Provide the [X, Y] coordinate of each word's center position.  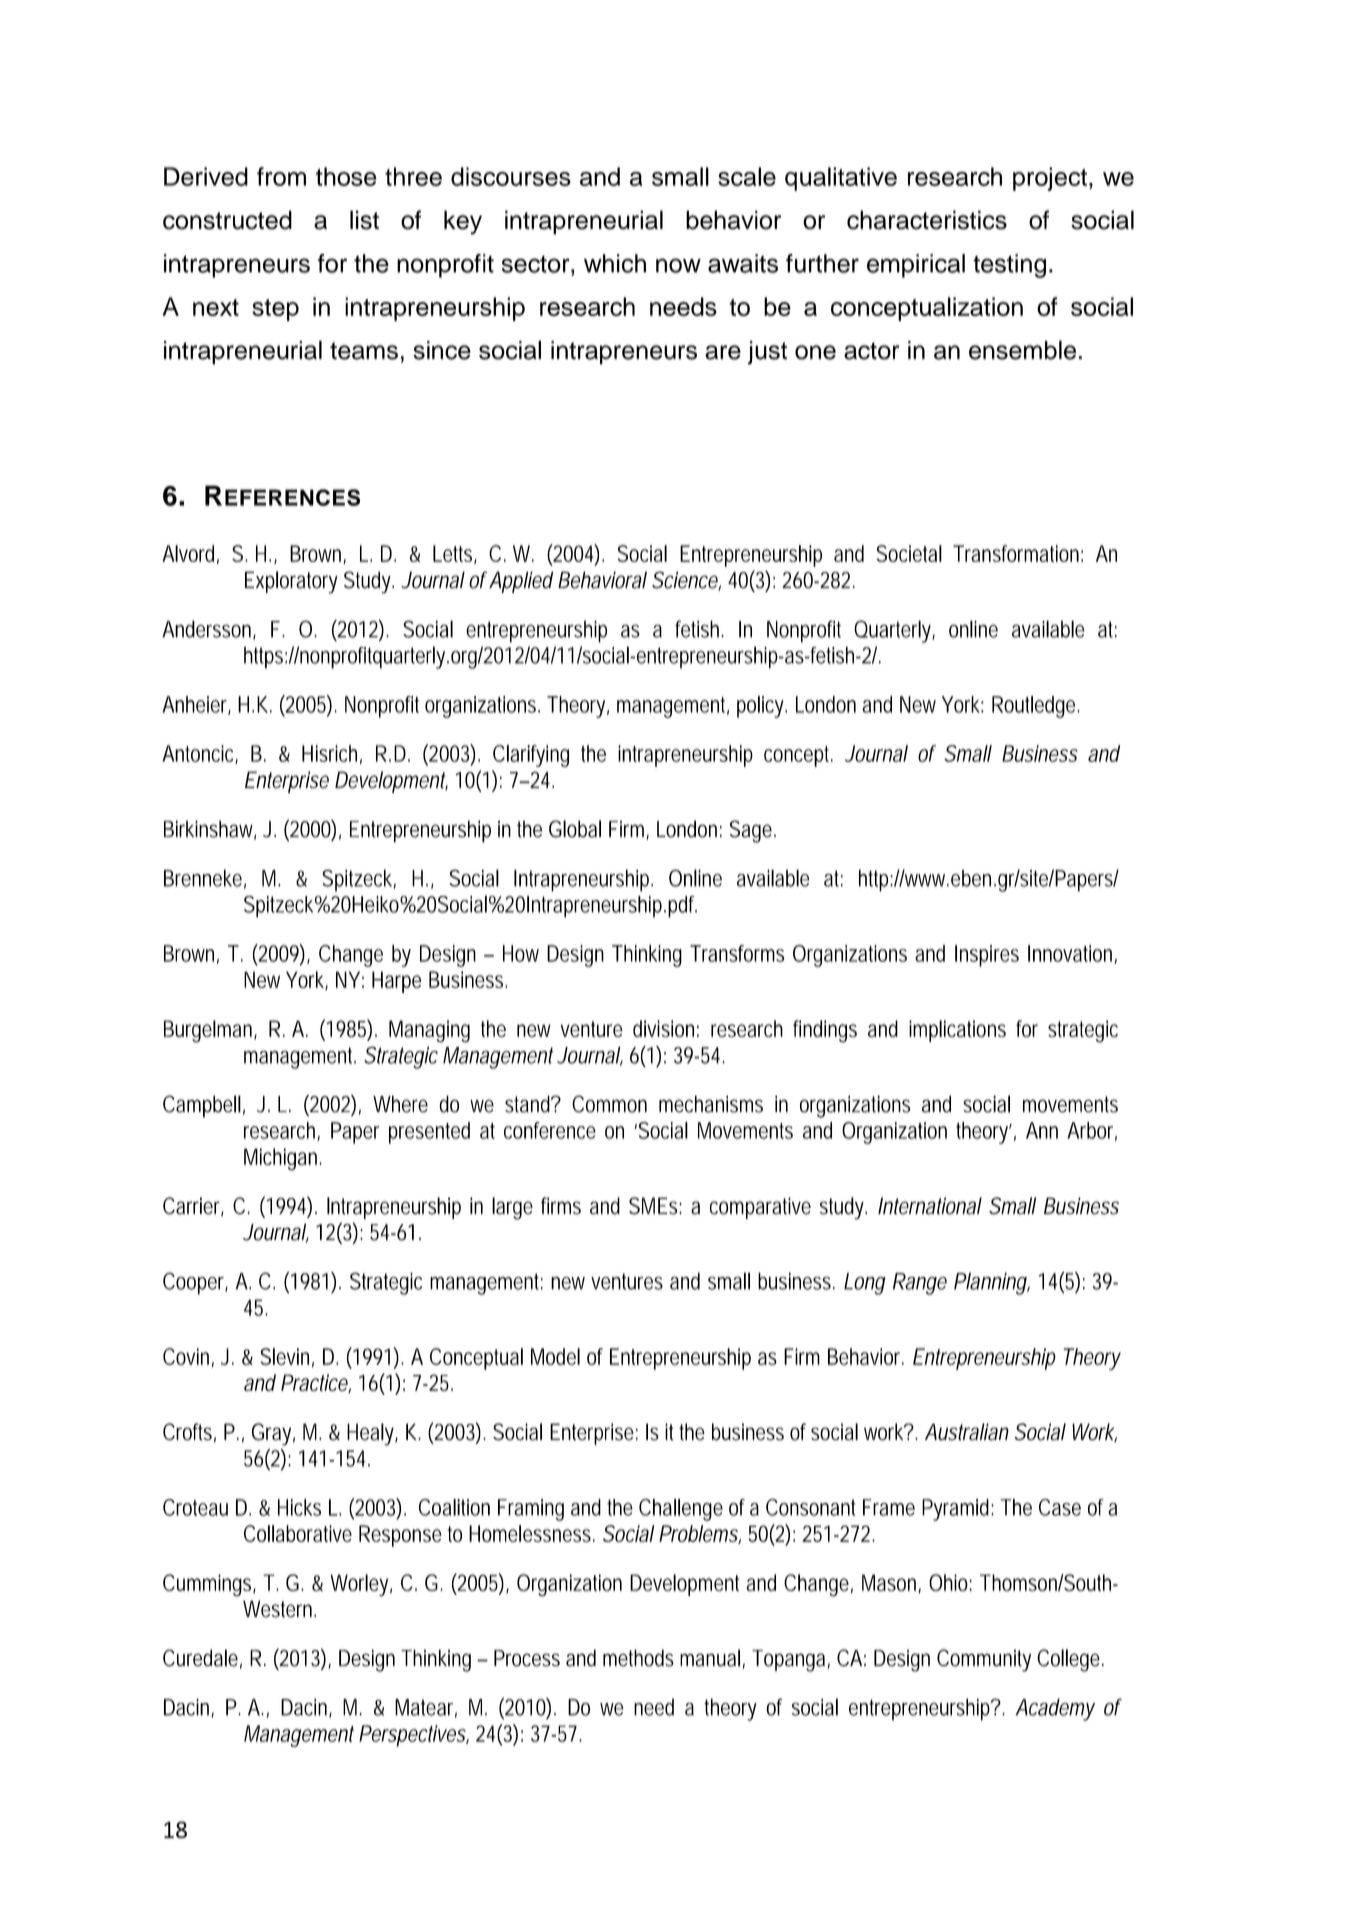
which [615, 263]
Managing [429, 1031]
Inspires [987, 956]
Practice [316, 1383]
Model [555, 1356]
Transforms [737, 953]
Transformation [1018, 553]
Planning [992, 1283]
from [281, 176]
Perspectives [414, 1736]
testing [1009, 266]
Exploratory [291, 582]
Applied [521, 582]
